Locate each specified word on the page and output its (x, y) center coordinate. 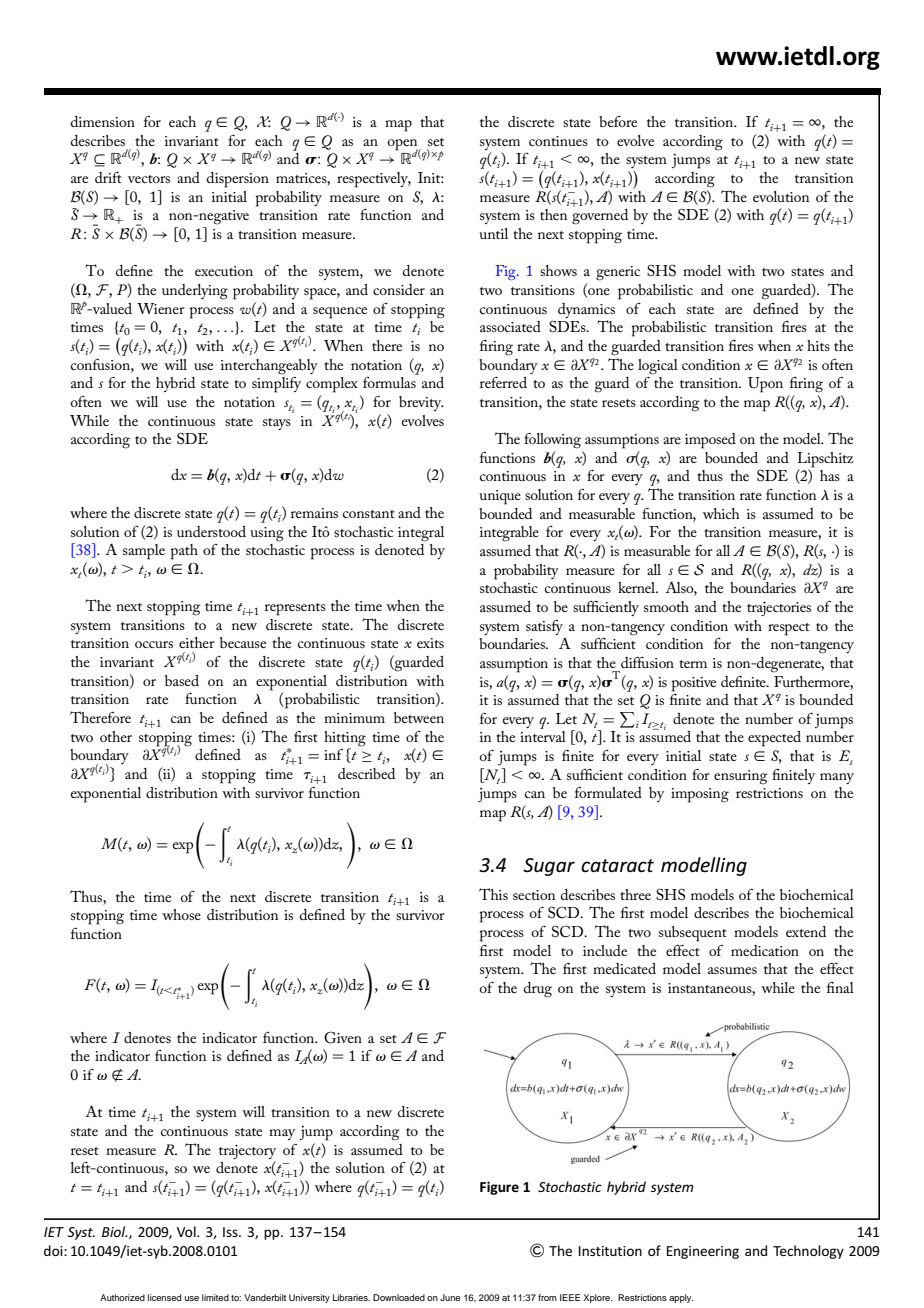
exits (430, 643)
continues (558, 141)
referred (503, 382)
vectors (149, 179)
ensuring (741, 777)
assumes (732, 970)
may (282, 1134)
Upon (765, 385)
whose (181, 914)
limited (215, 1297)
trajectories (779, 608)
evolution (781, 196)
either (197, 642)
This (493, 894)
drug (538, 990)
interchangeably (269, 367)
